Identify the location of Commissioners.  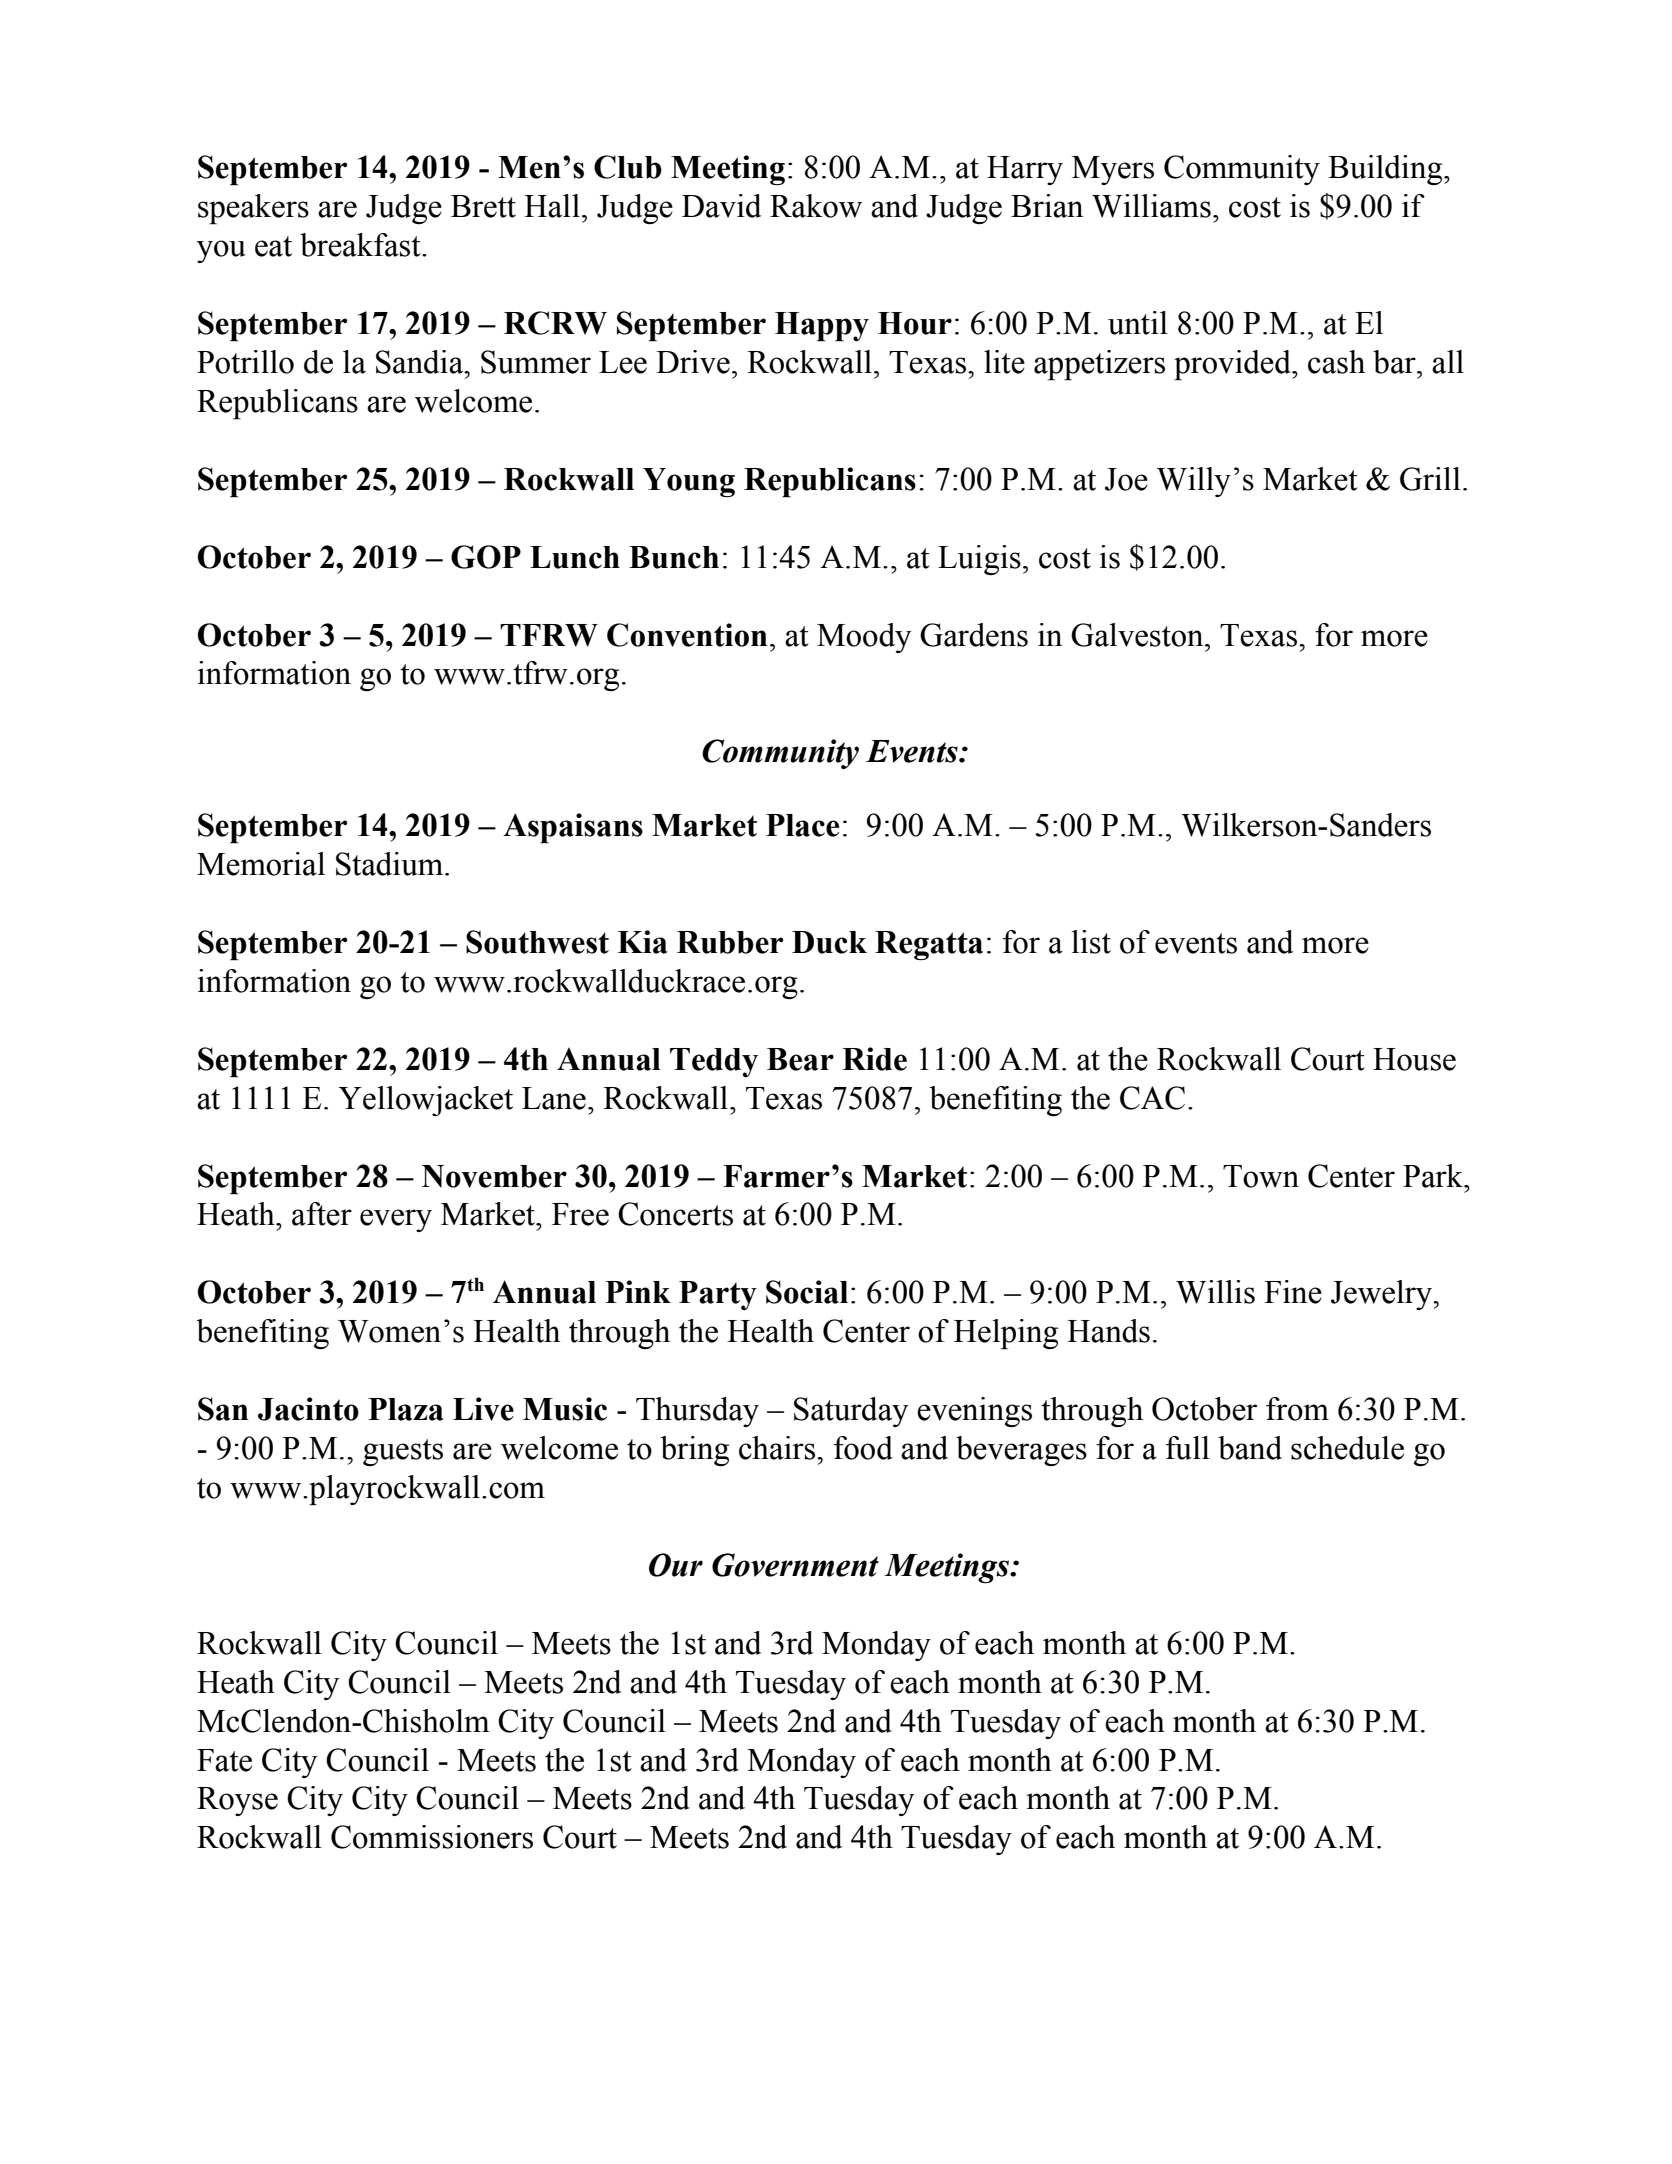
(432, 1837).
